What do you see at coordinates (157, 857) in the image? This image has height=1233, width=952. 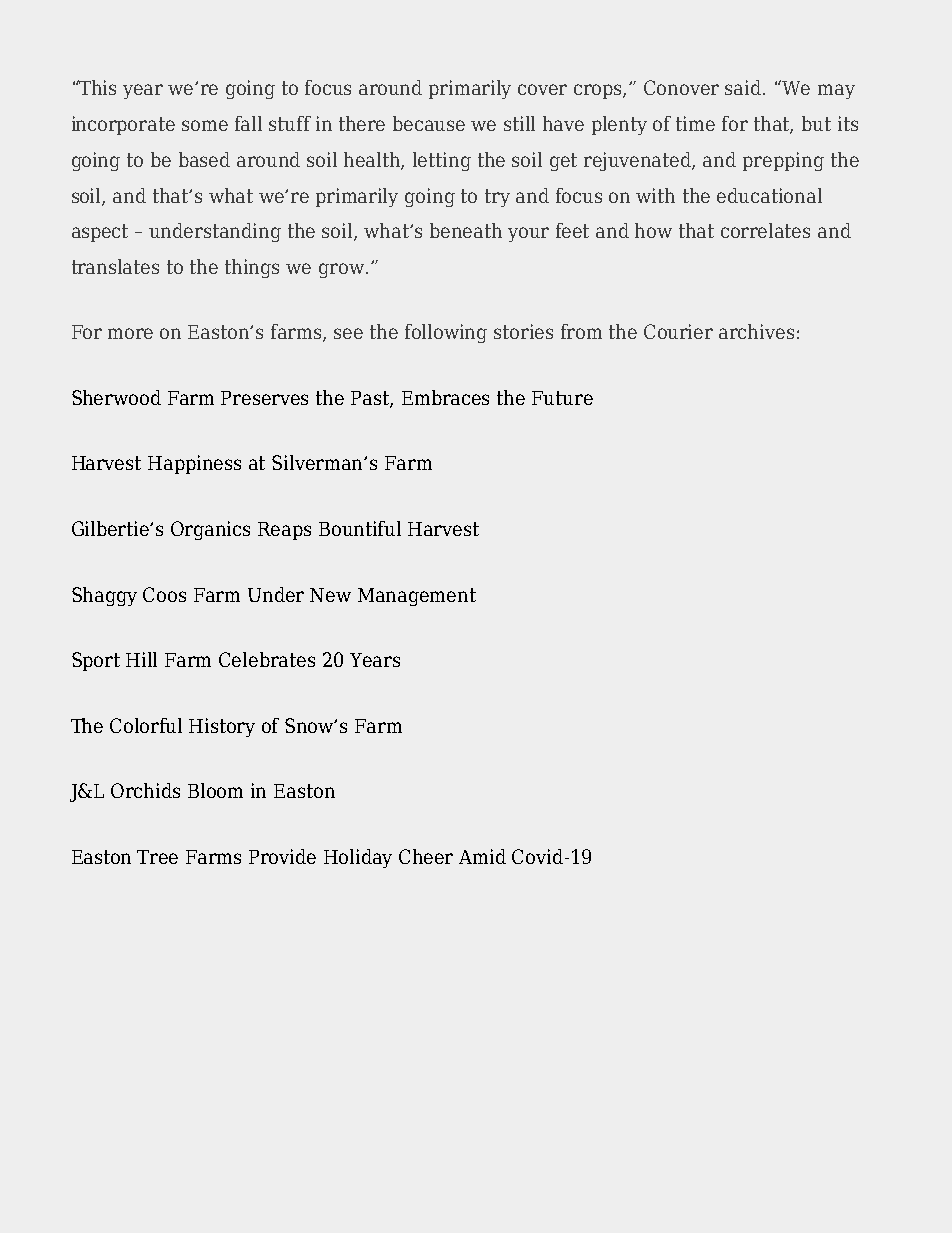 I see `Tree` at bounding box center [157, 857].
